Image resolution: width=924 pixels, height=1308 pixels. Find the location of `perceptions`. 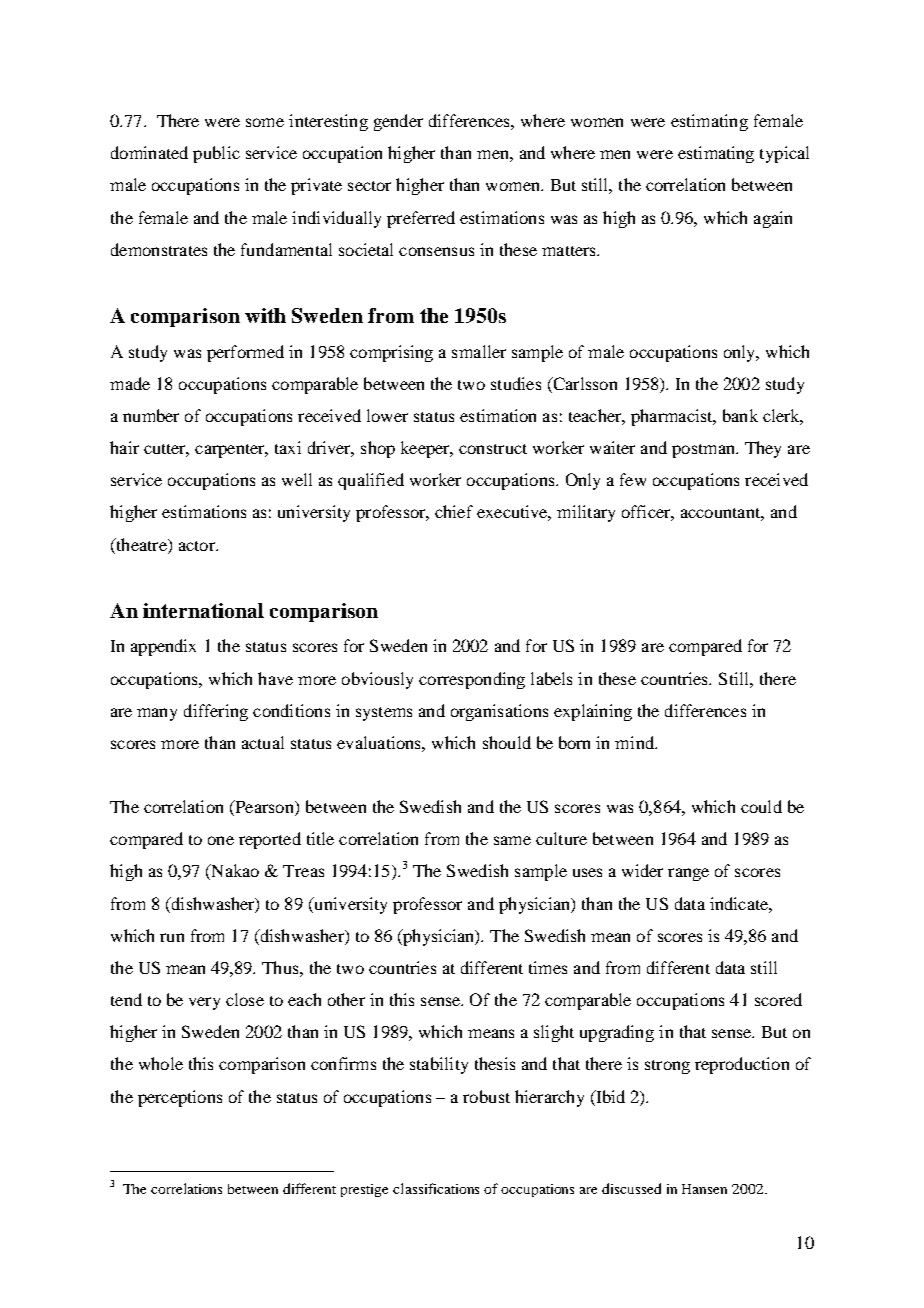

perceptions is located at coordinates (180, 1098).
